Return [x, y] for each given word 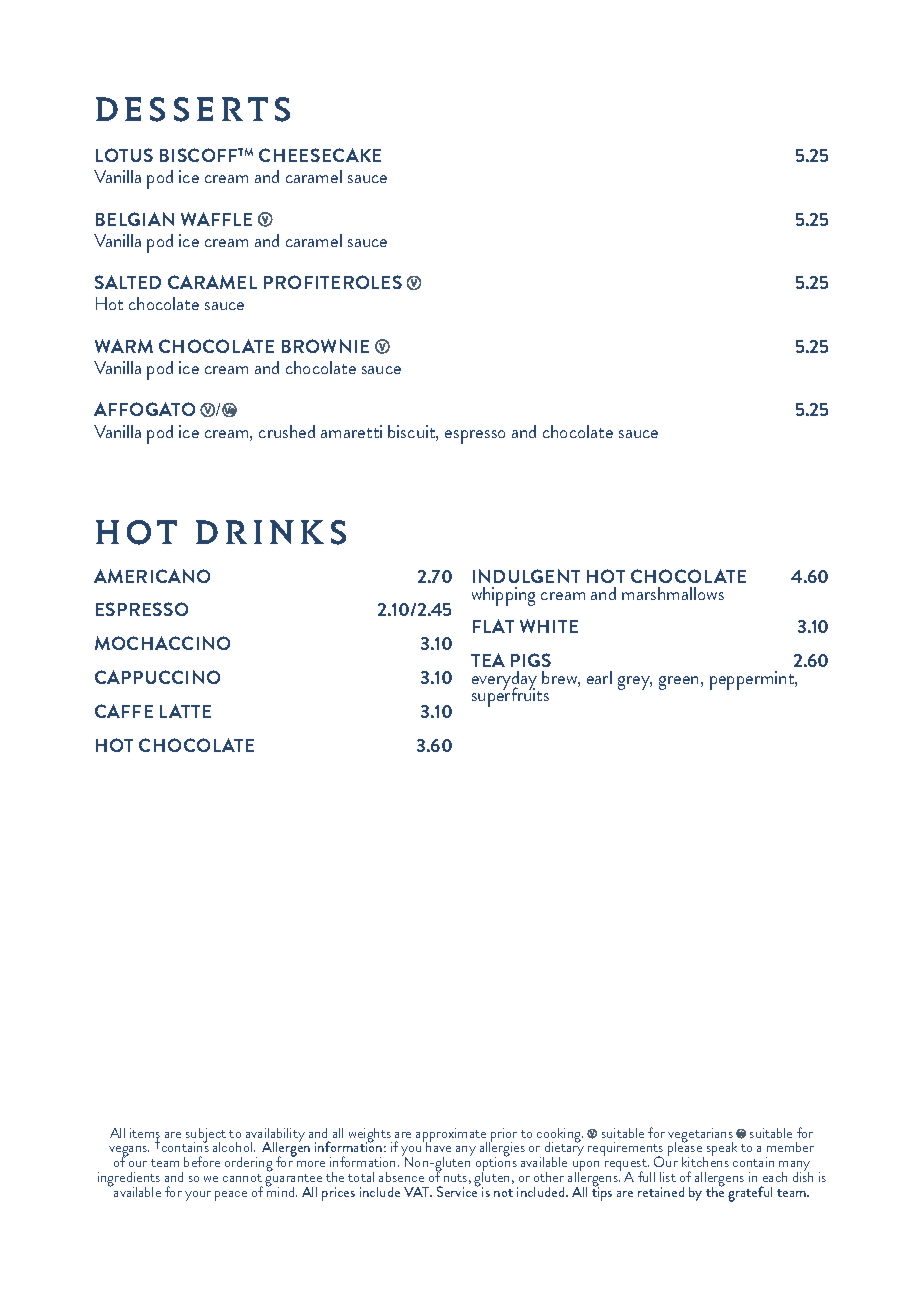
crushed [287, 431]
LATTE [185, 711]
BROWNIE [325, 346]
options [496, 1165]
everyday [505, 682]
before [202, 1161]
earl [599, 677]
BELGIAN [135, 219]
